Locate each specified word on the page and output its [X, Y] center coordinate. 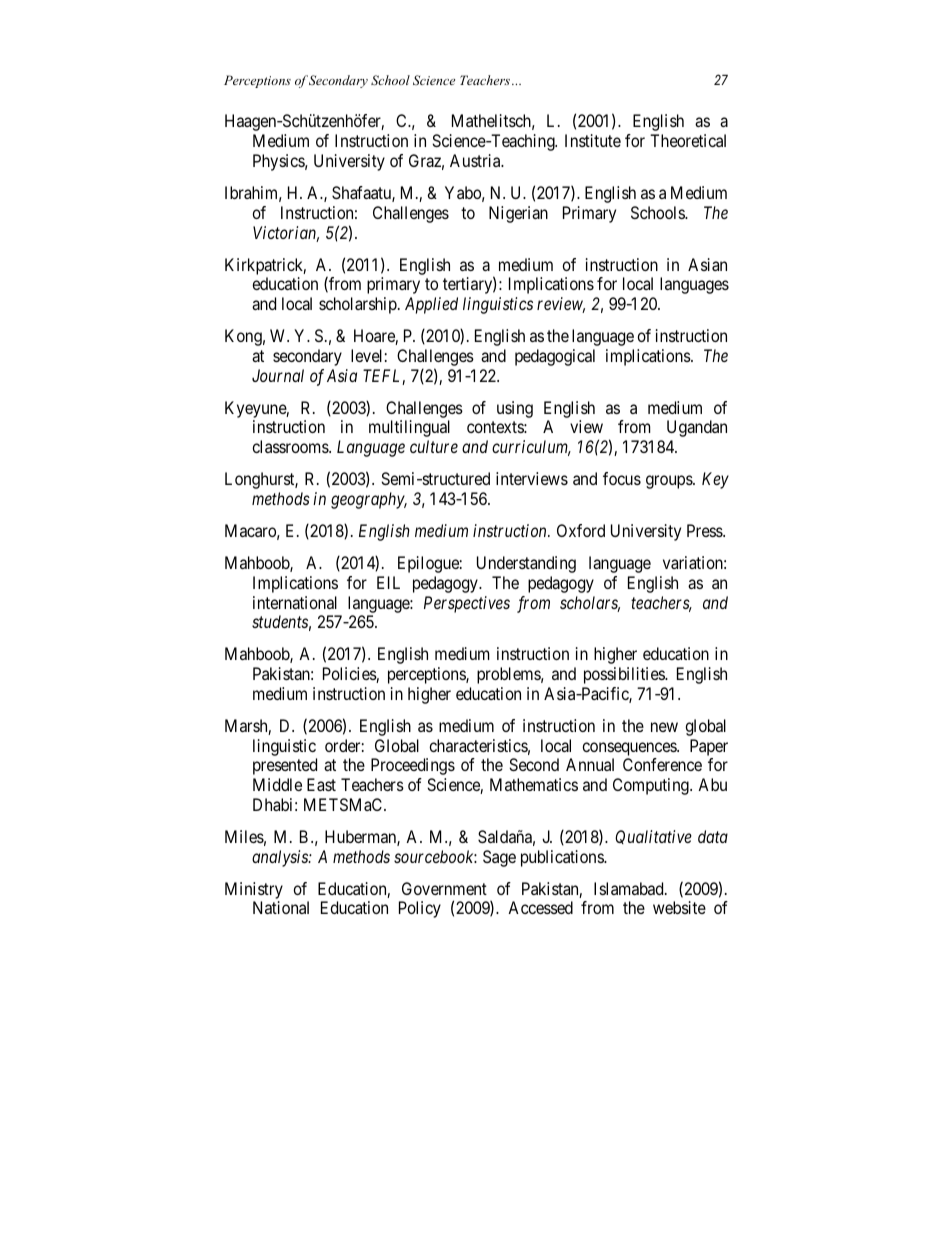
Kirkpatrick [265, 266]
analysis [281, 858]
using [515, 409]
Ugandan [697, 428]
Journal [278, 375]
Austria [476, 160]
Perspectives [467, 604]
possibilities [625, 675]
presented [285, 766]
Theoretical [688, 140]
